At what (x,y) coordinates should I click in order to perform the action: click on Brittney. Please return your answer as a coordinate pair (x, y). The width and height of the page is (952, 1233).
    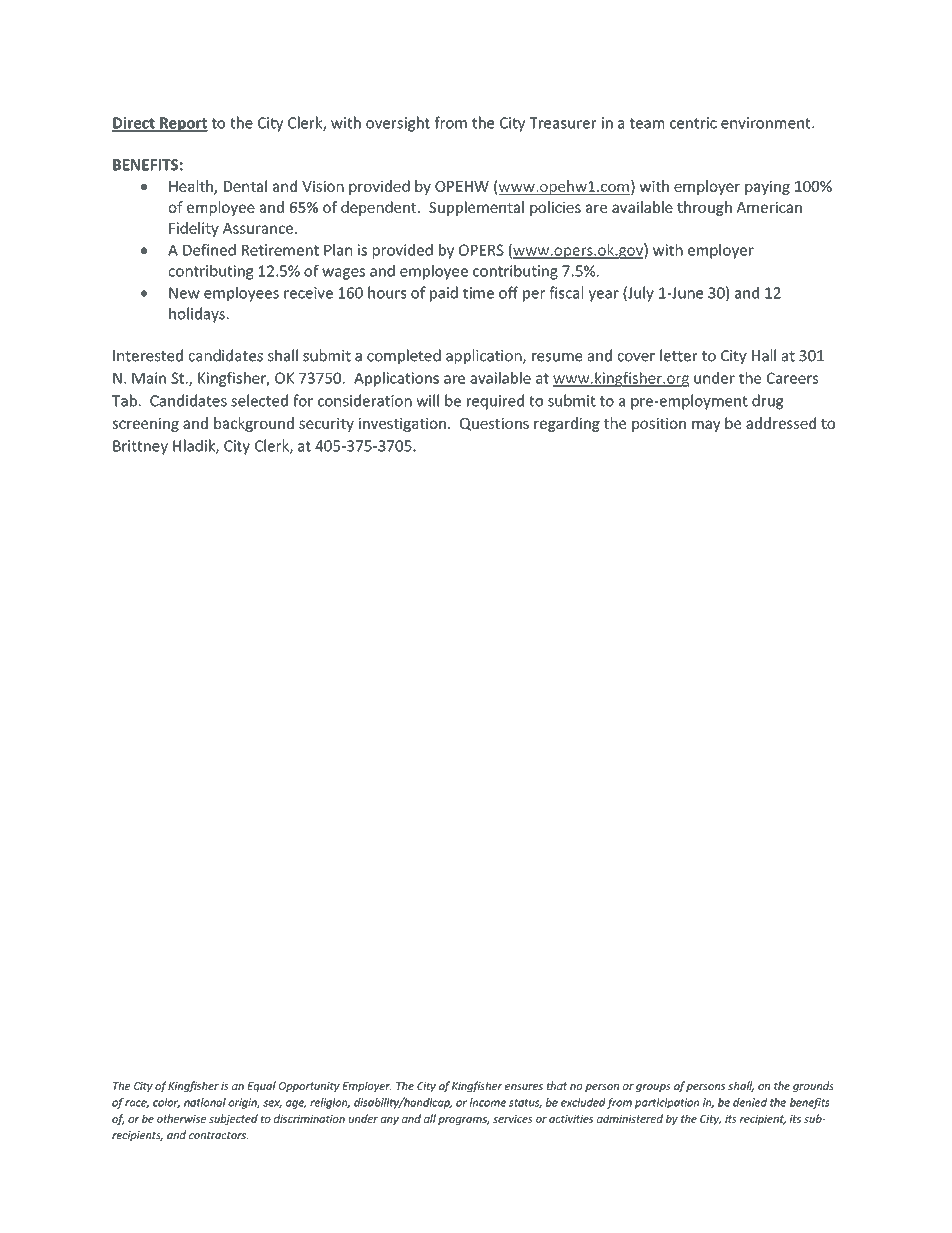
    Looking at the image, I should click on (140, 447).
